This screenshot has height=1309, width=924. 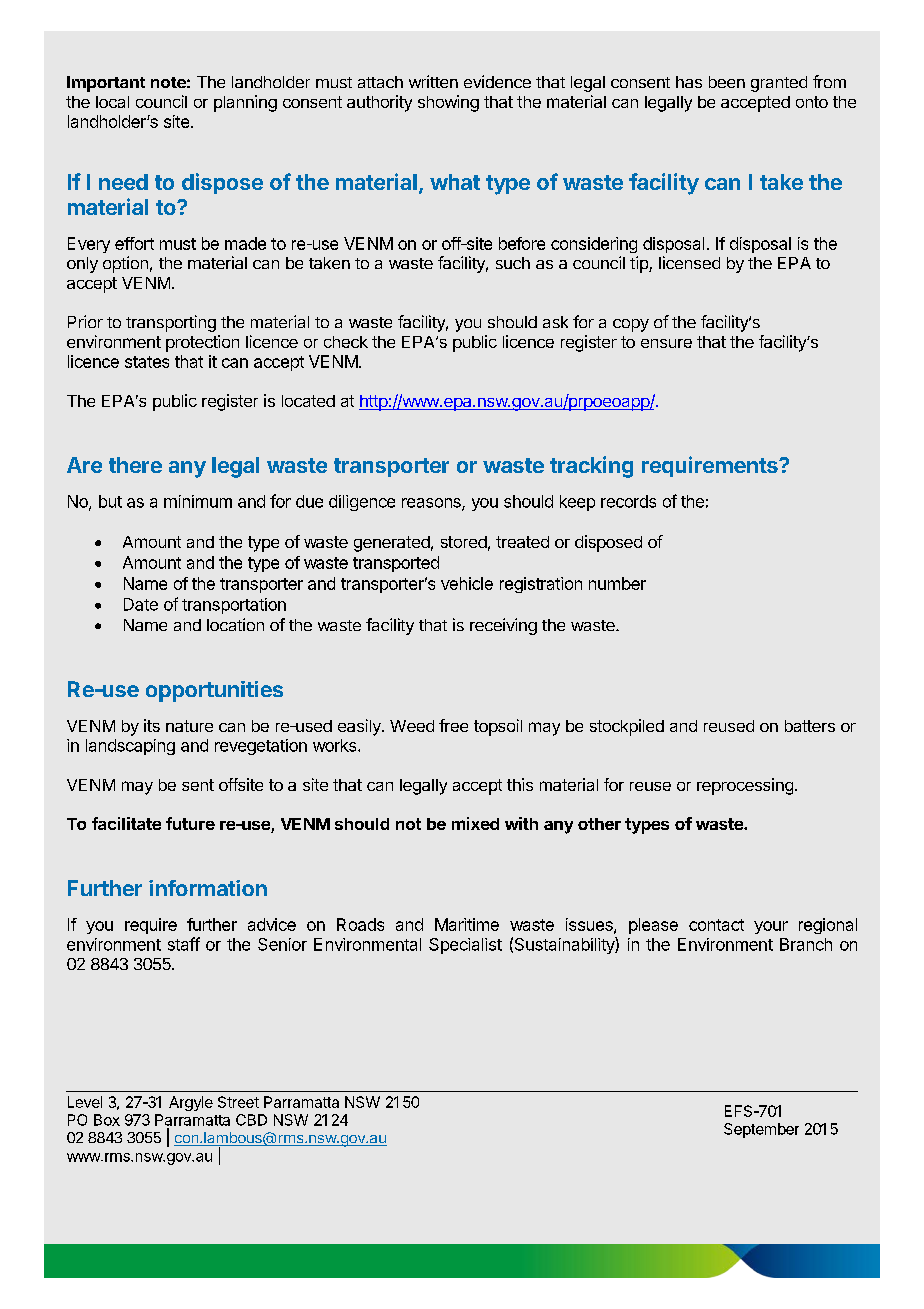 I want to click on free, so click(x=453, y=725).
